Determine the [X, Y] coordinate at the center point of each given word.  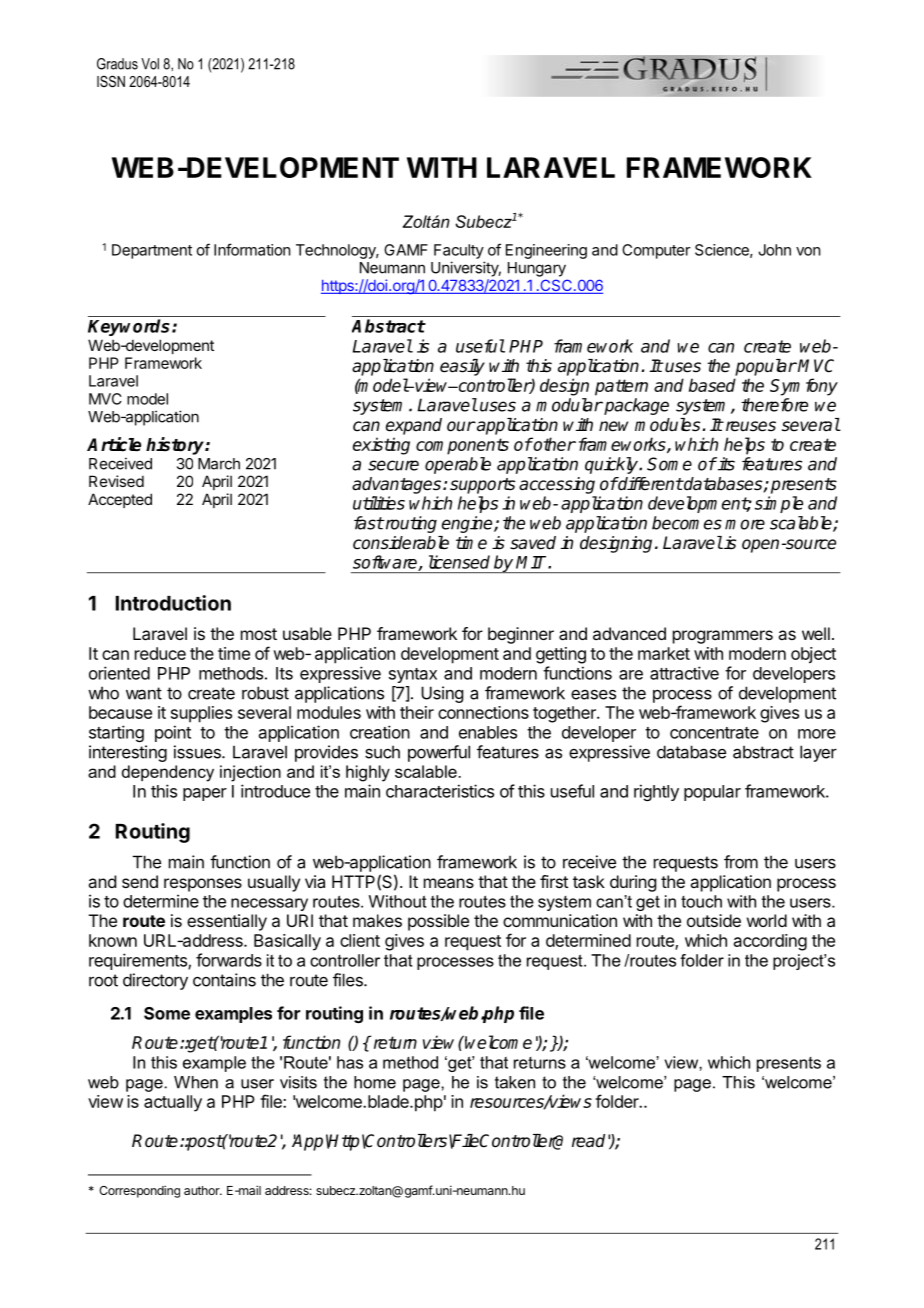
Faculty [459, 251]
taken [515, 1082]
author [203, 1190]
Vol [150, 64]
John [774, 250]
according [770, 942]
